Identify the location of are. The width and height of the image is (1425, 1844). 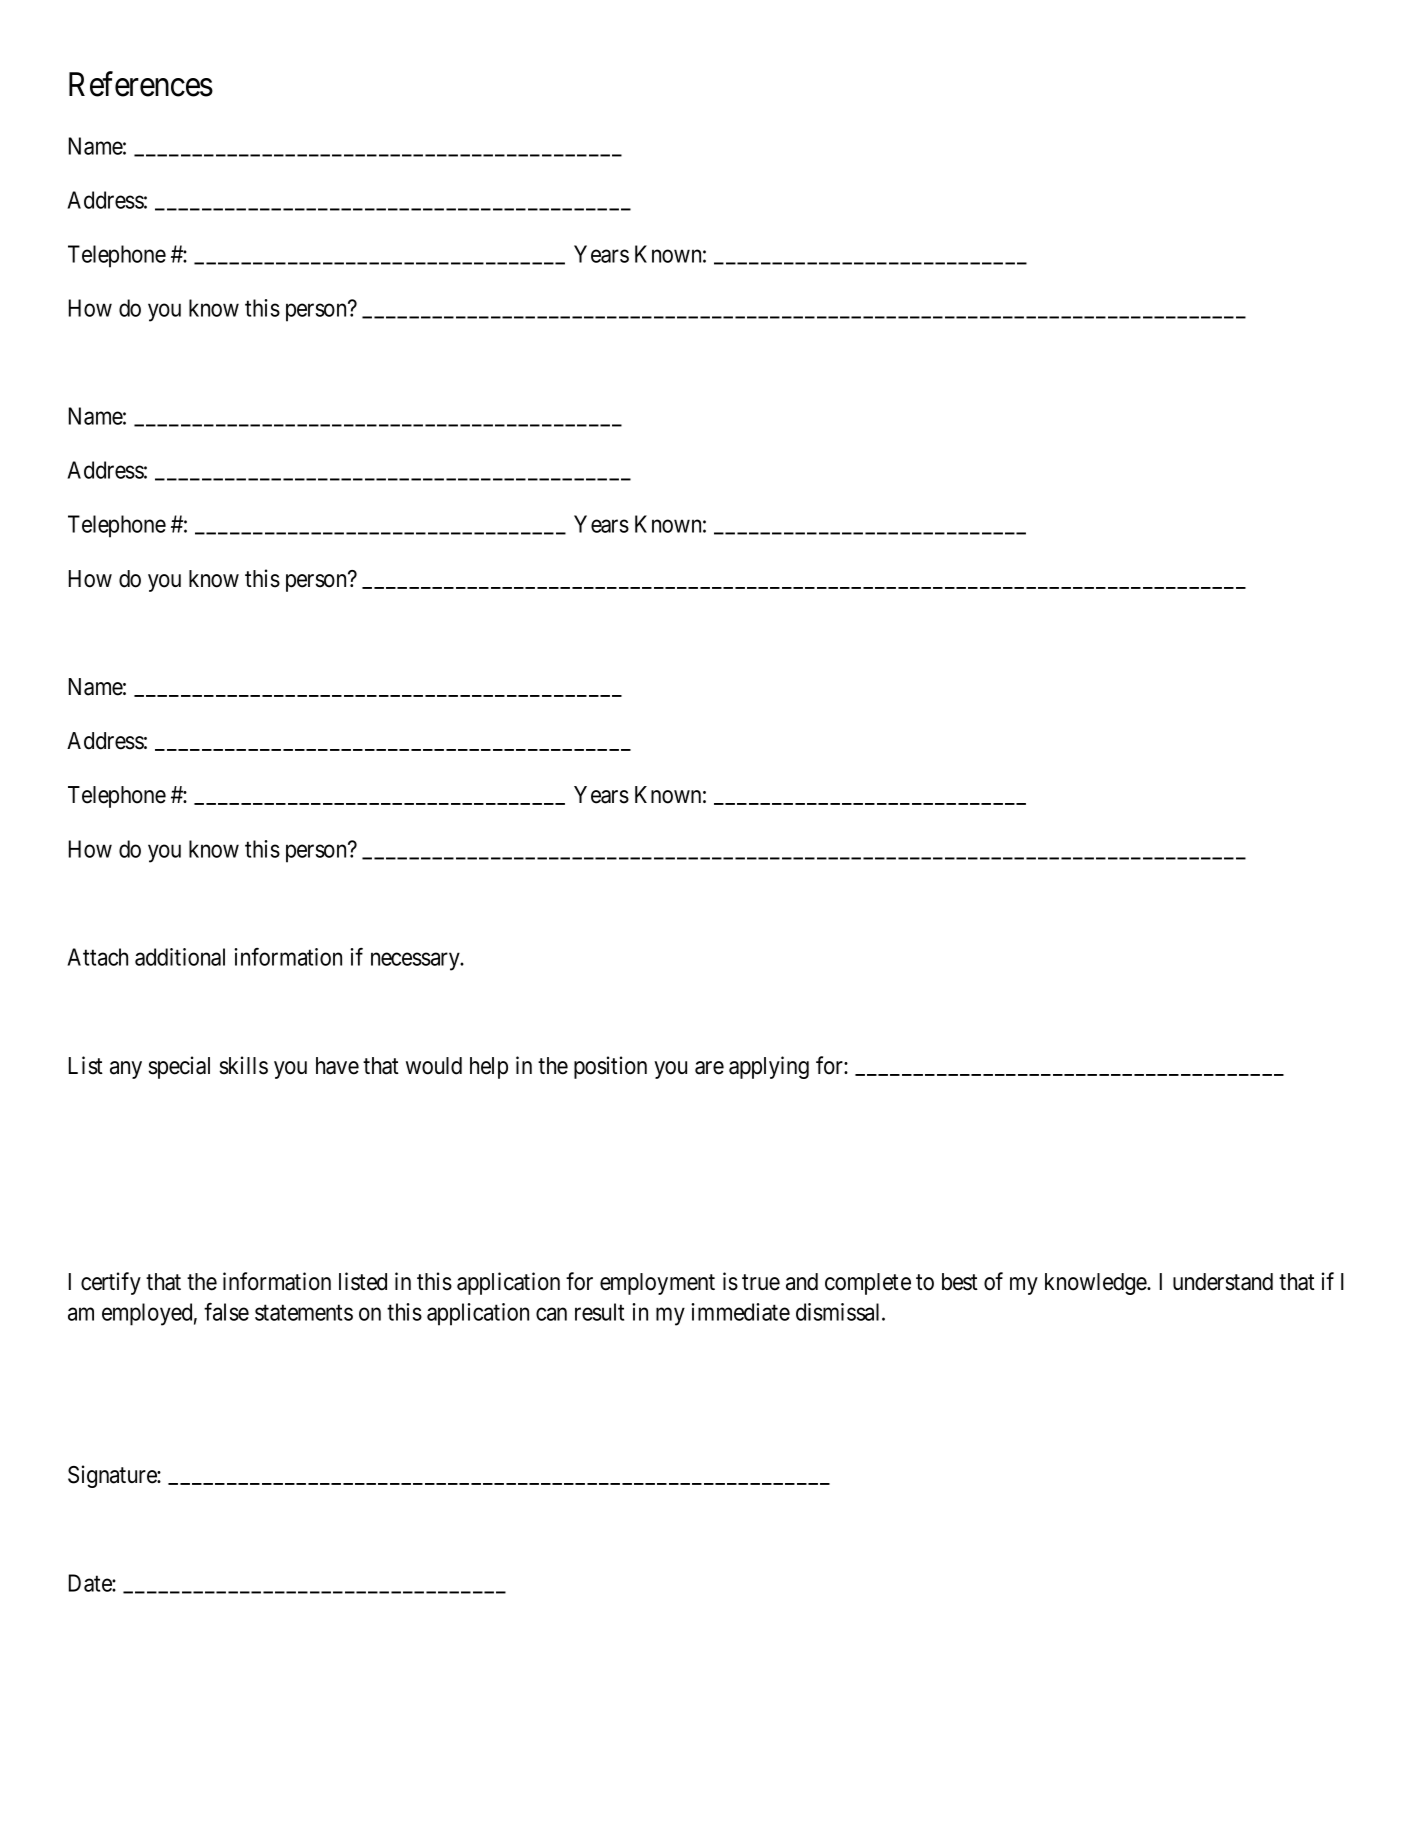
(709, 1068).
